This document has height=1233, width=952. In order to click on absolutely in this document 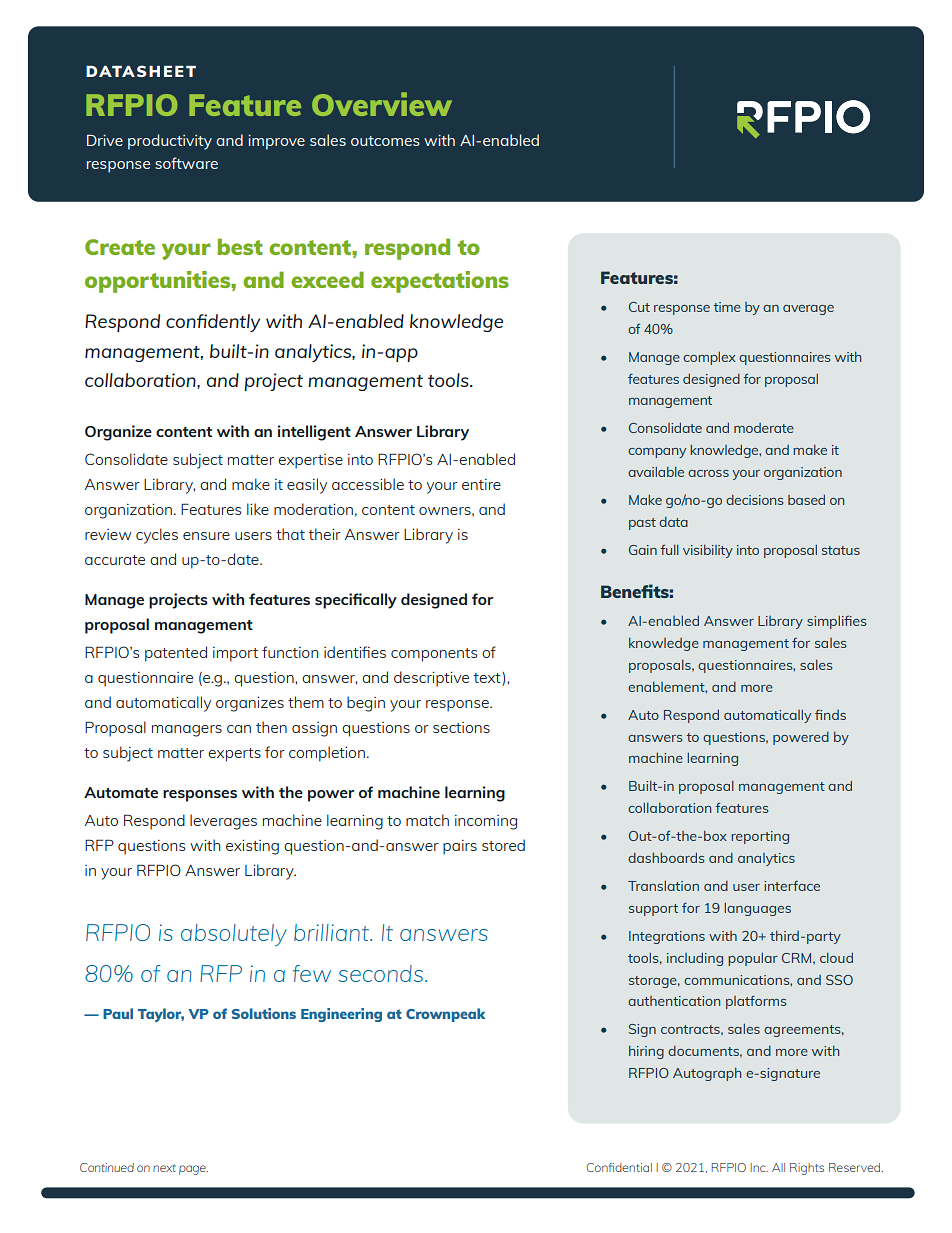, I will do `click(234, 935)`.
